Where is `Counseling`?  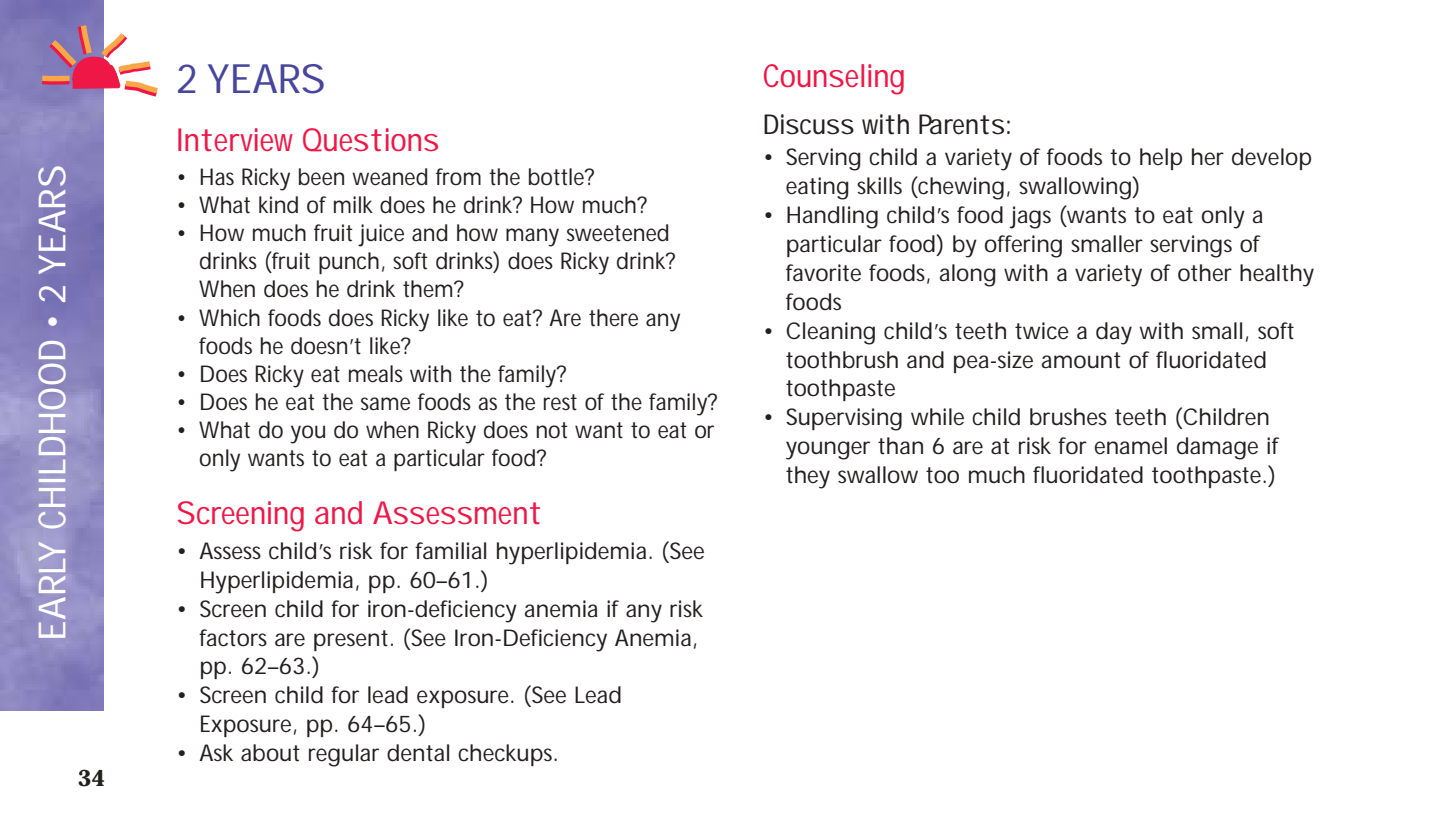
Counseling is located at coordinates (834, 79).
